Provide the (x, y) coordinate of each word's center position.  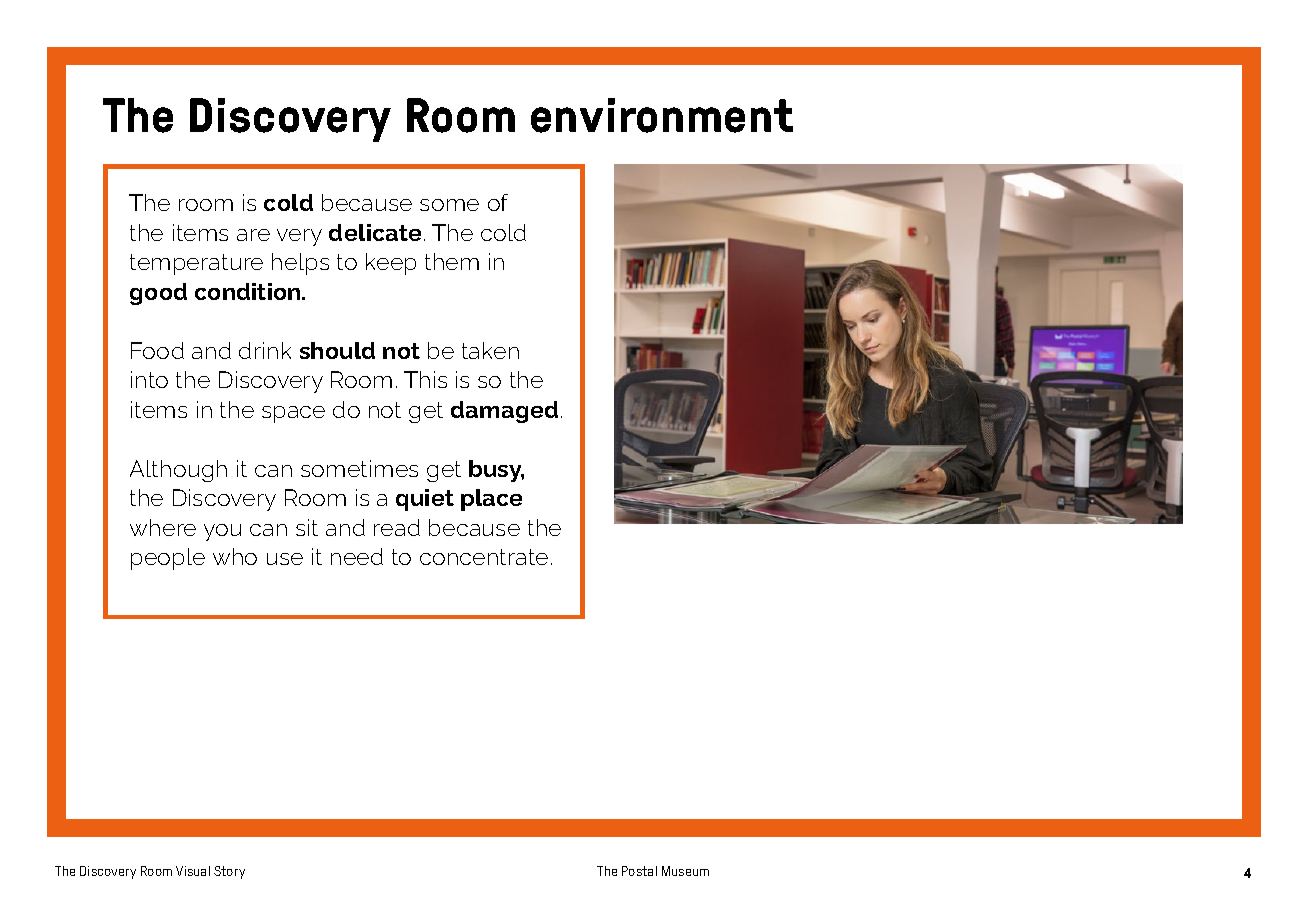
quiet (425, 500)
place (491, 500)
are (253, 235)
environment (662, 115)
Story (229, 872)
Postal (639, 871)
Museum (685, 871)
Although (178, 471)
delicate (375, 232)
